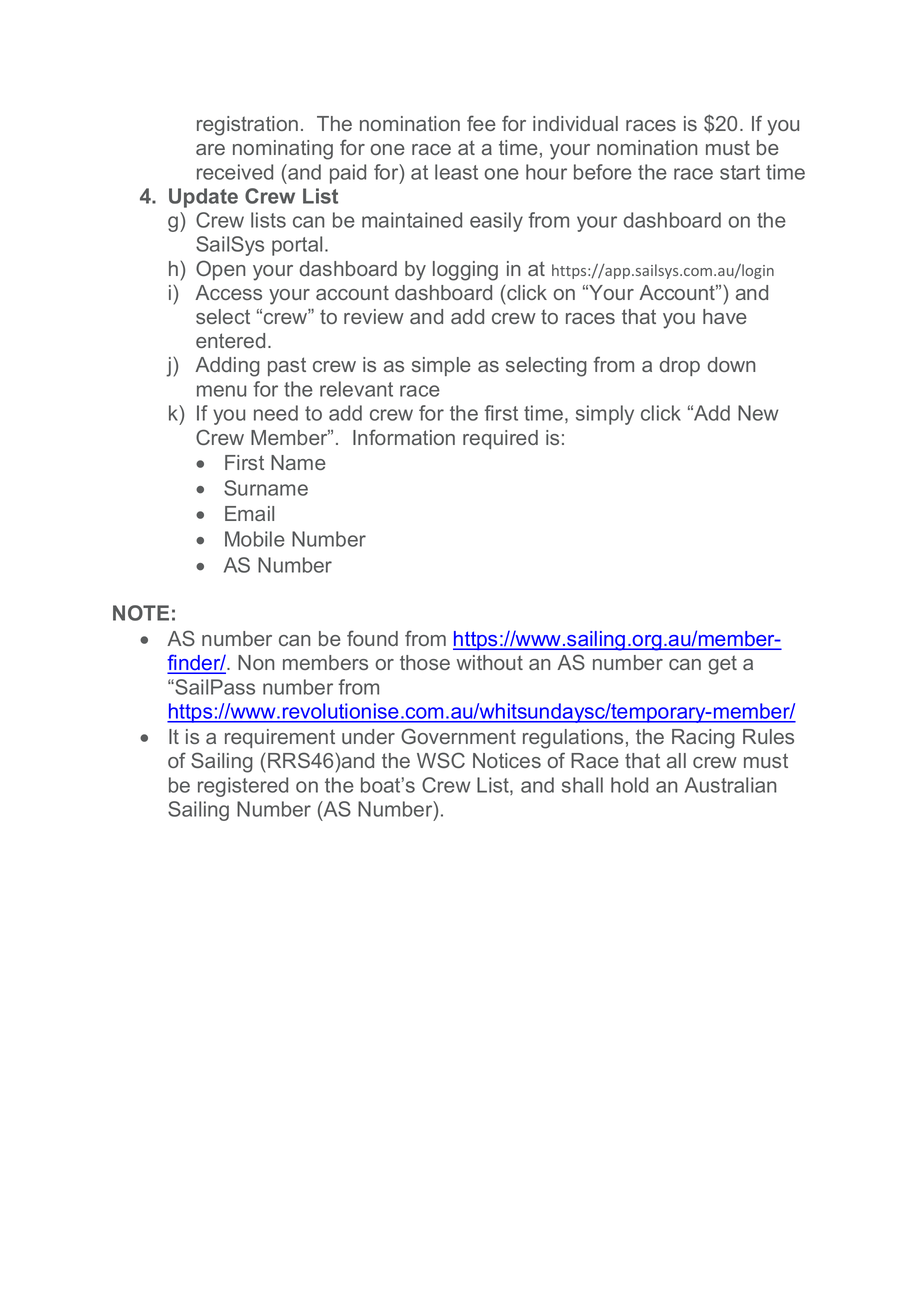 Image resolution: width=924 pixels, height=1308 pixels. I want to click on Mobile, so click(255, 539).
